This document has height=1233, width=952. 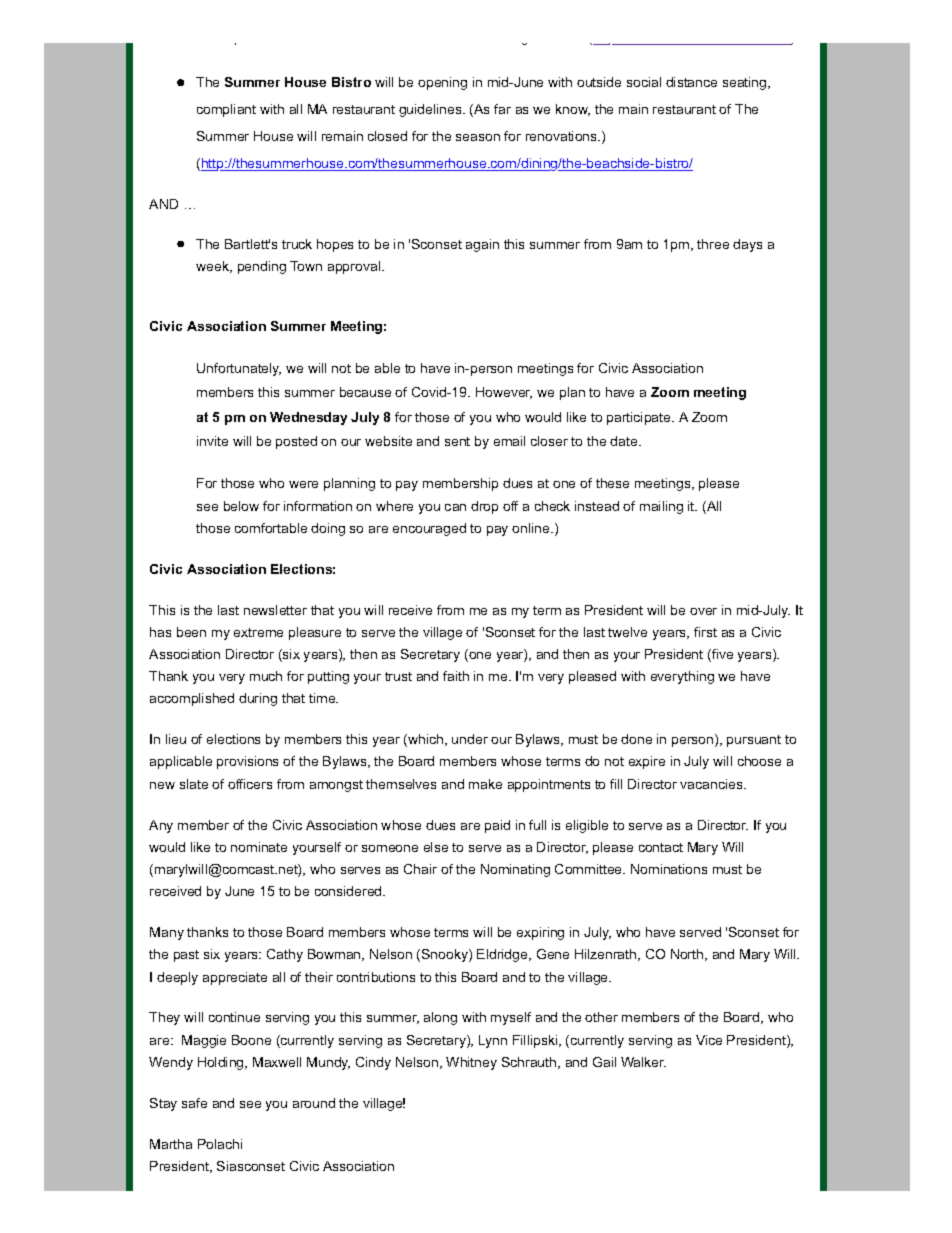 What do you see at coordinates (457, 441) in the document?
I see `sent` at bounding box center [457, 441].
